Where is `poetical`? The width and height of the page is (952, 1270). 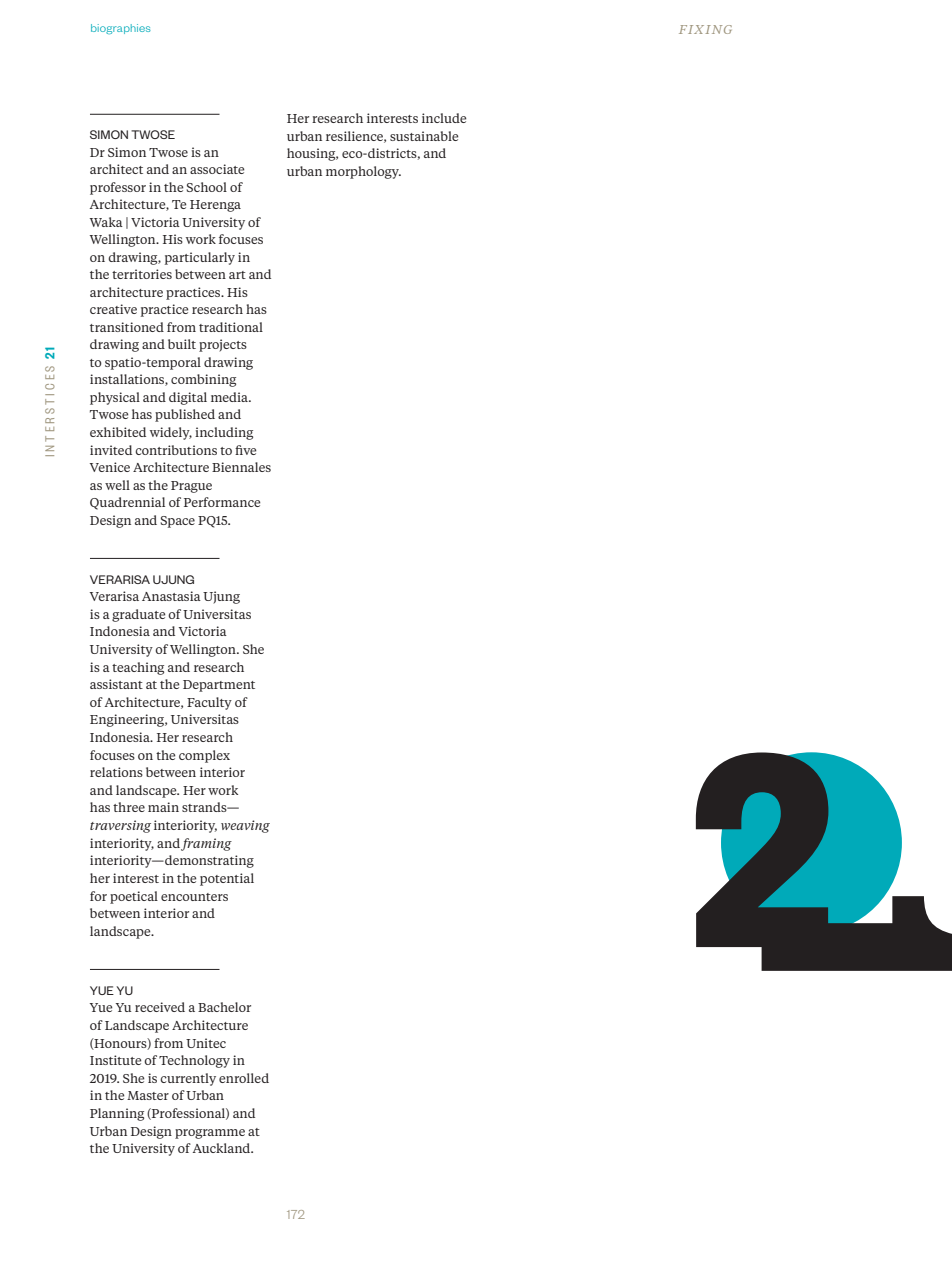 poetical is located at coordinates (134, 897).
